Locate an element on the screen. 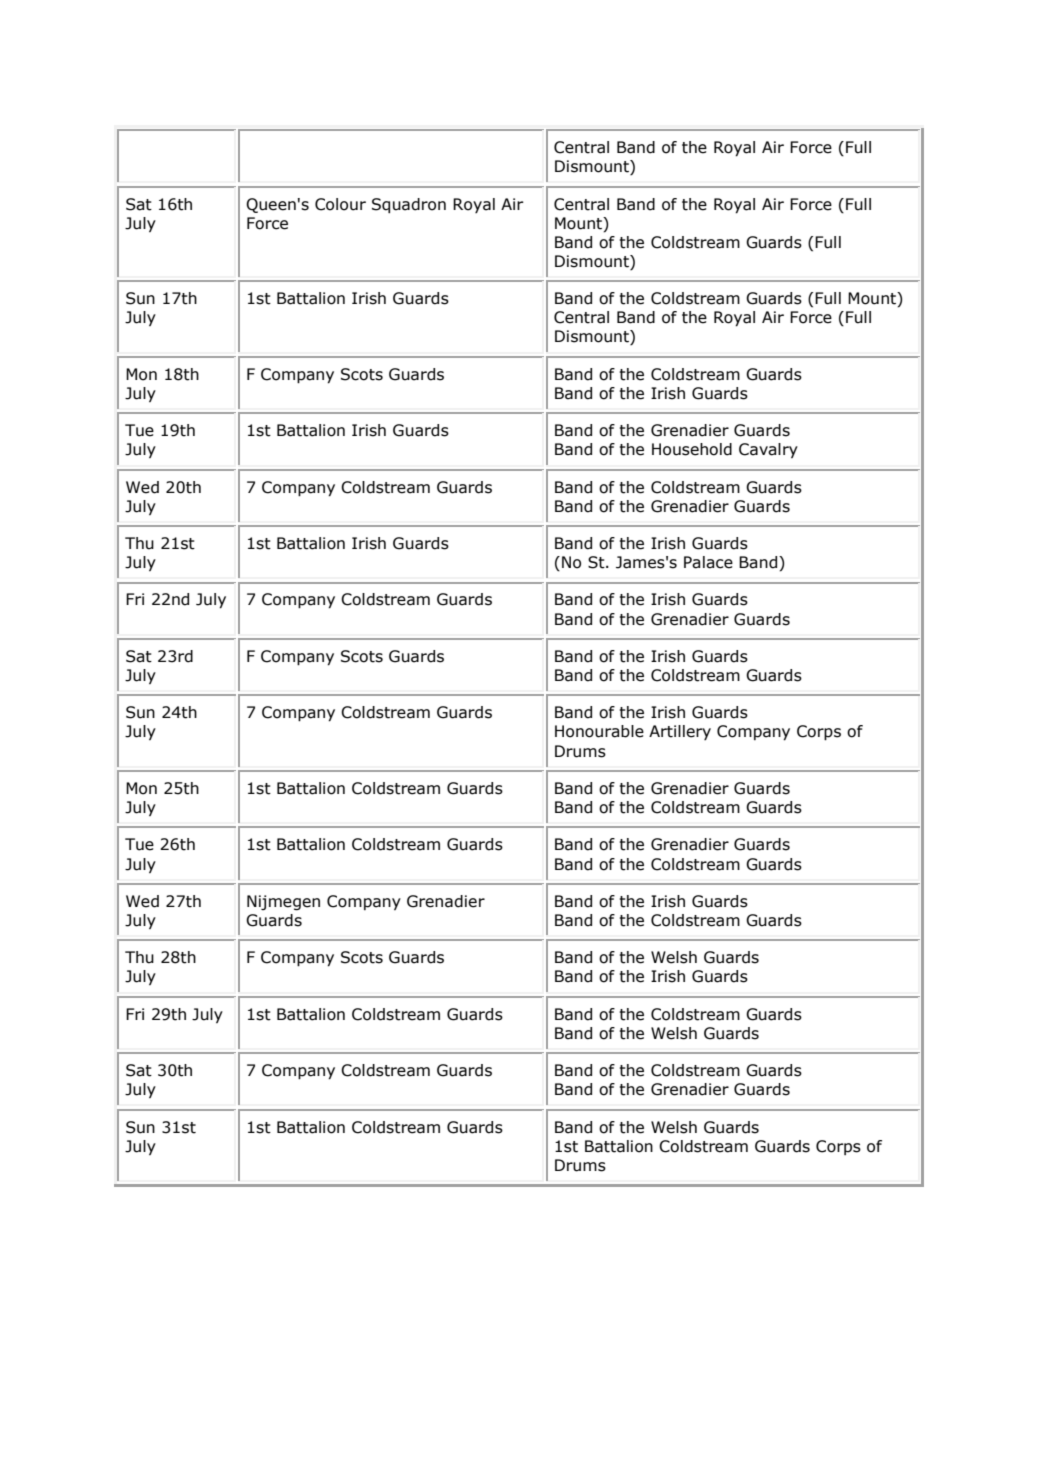 This screenshot has width=1037, height=1468. Artillery is located at coordinates (680, 732).
